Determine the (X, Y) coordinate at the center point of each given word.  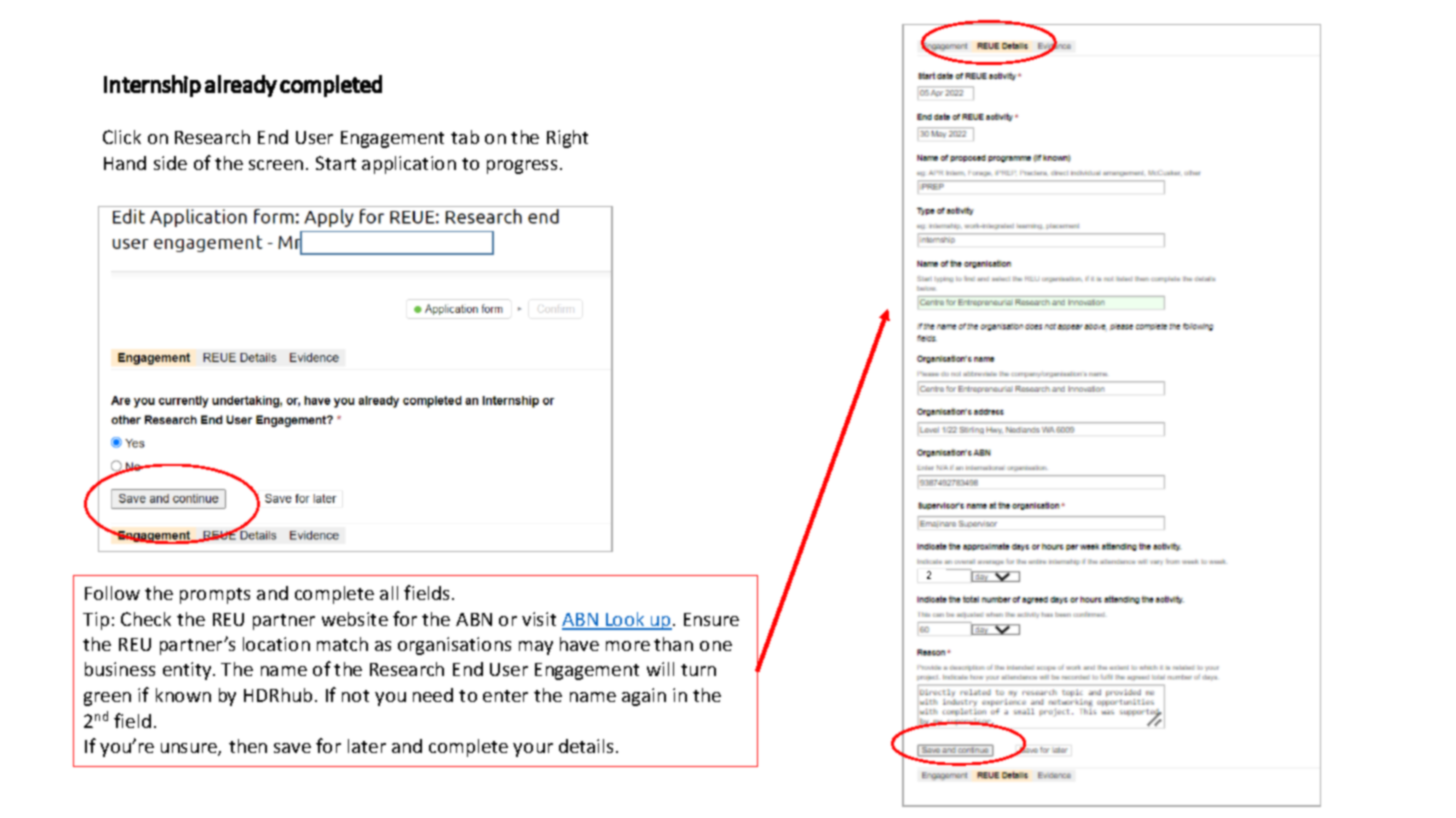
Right (567, 139)
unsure (190, 749)
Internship (152, 86)
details (588, 746)
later (367, 746)
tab (465, 137)
